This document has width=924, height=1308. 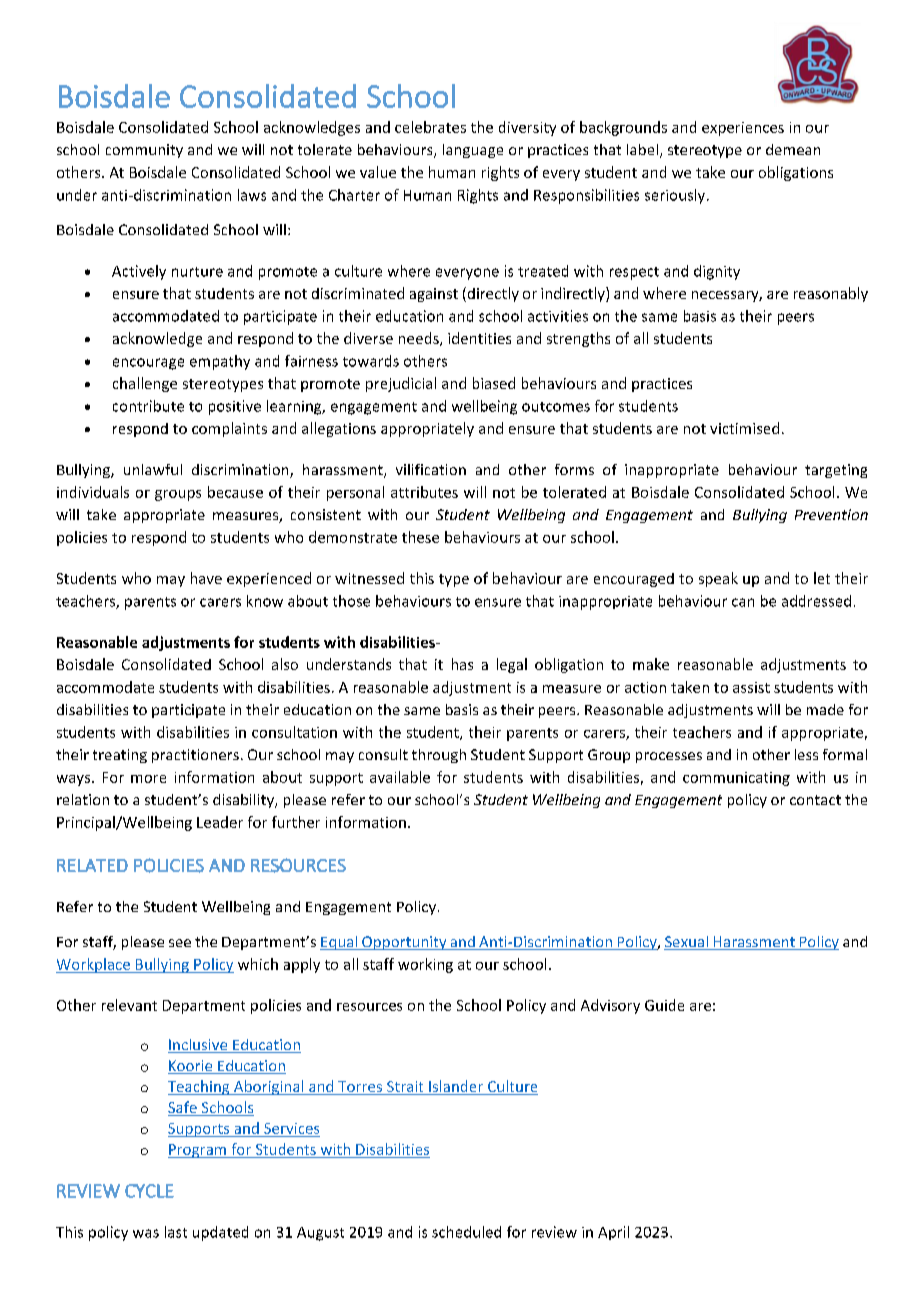 What do you see at coordinates (462, 664) in the document?
I see `has` at bounding box center [462, 664].
